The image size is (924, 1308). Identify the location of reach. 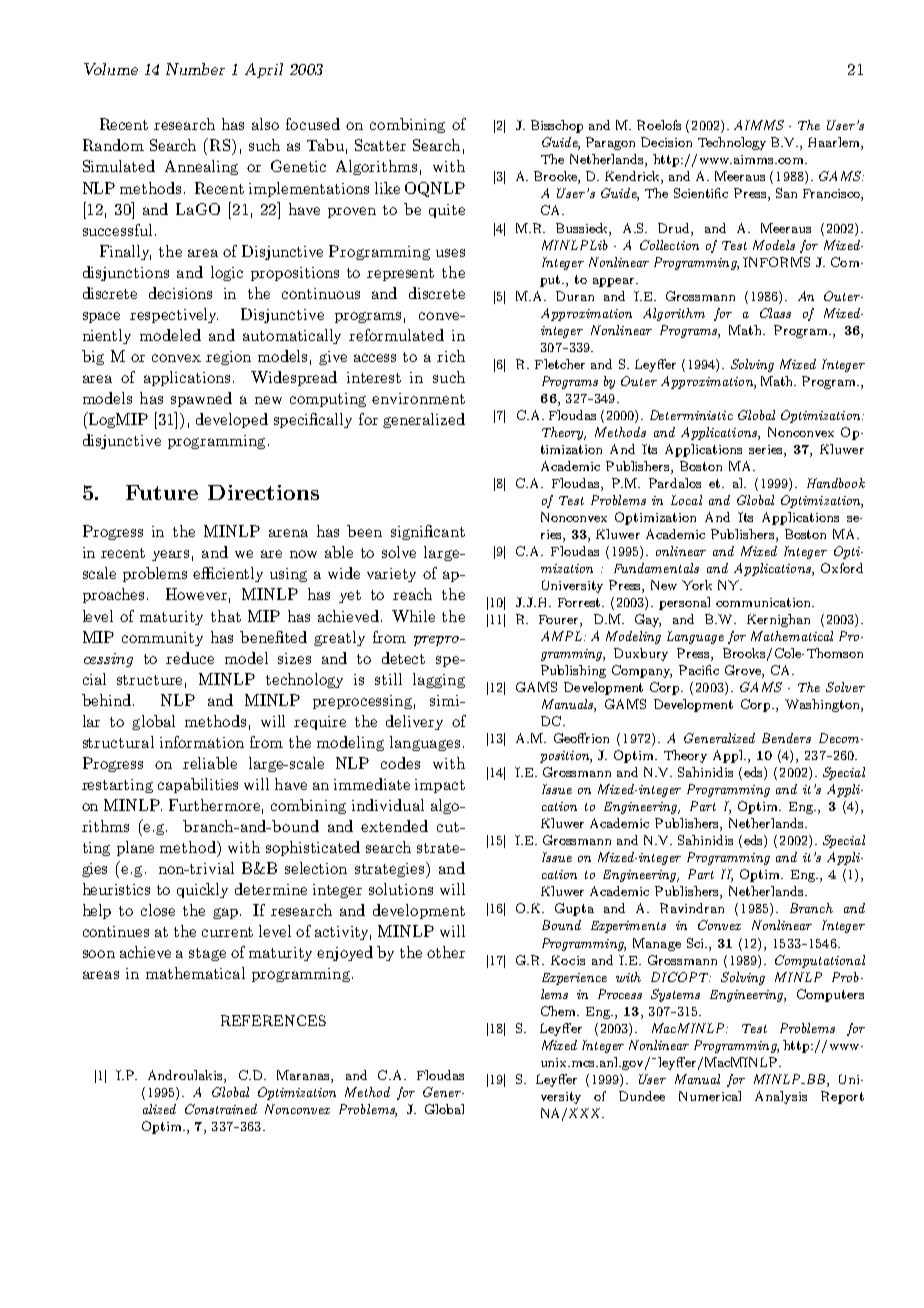
(412, 594).
